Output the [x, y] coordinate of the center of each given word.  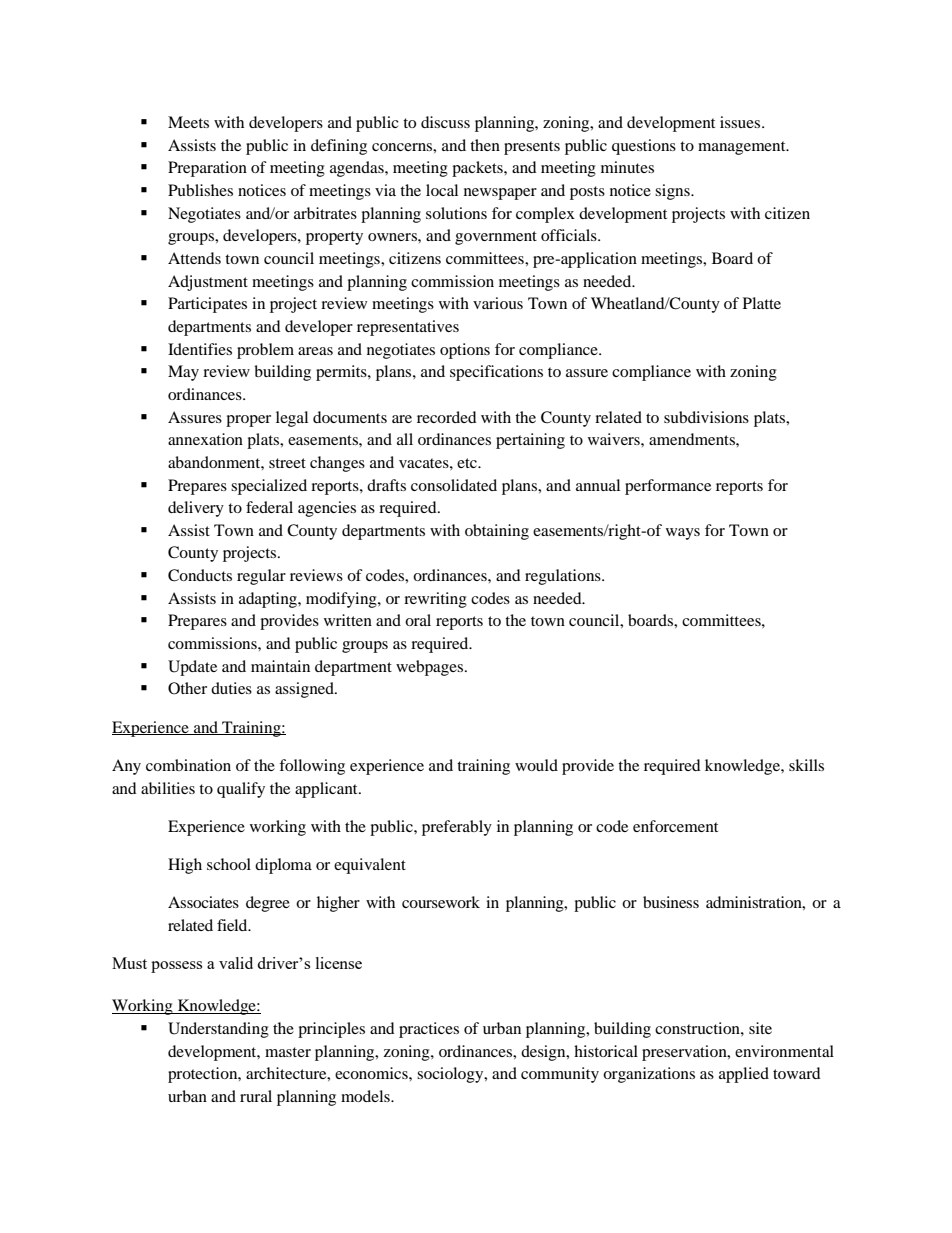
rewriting [435, 600]
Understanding [218, 1030]
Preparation [207, 169]
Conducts [200, 575]
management [743, 148]
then [485, 145]
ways [683, 534]
